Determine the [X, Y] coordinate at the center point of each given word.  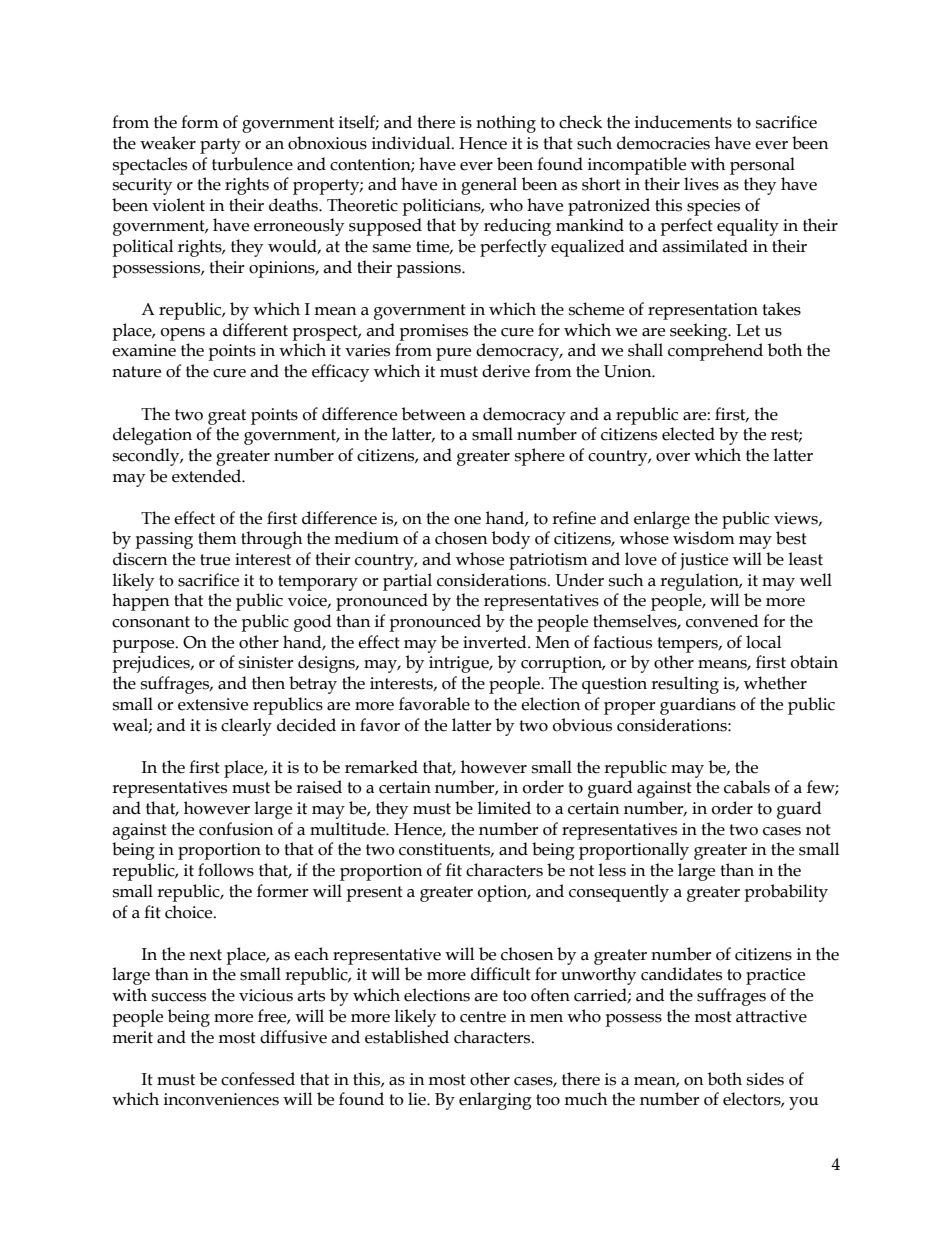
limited [504, 808]
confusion [236, 829]
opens [183, 334]
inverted [496, 642]
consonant [151, 622]
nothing [506, 124]
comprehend [715, 352]
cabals [747, 787]
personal [762, 166]
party [220, 146]
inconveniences [221, 1099]
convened [722, 621]
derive [506, 371]
